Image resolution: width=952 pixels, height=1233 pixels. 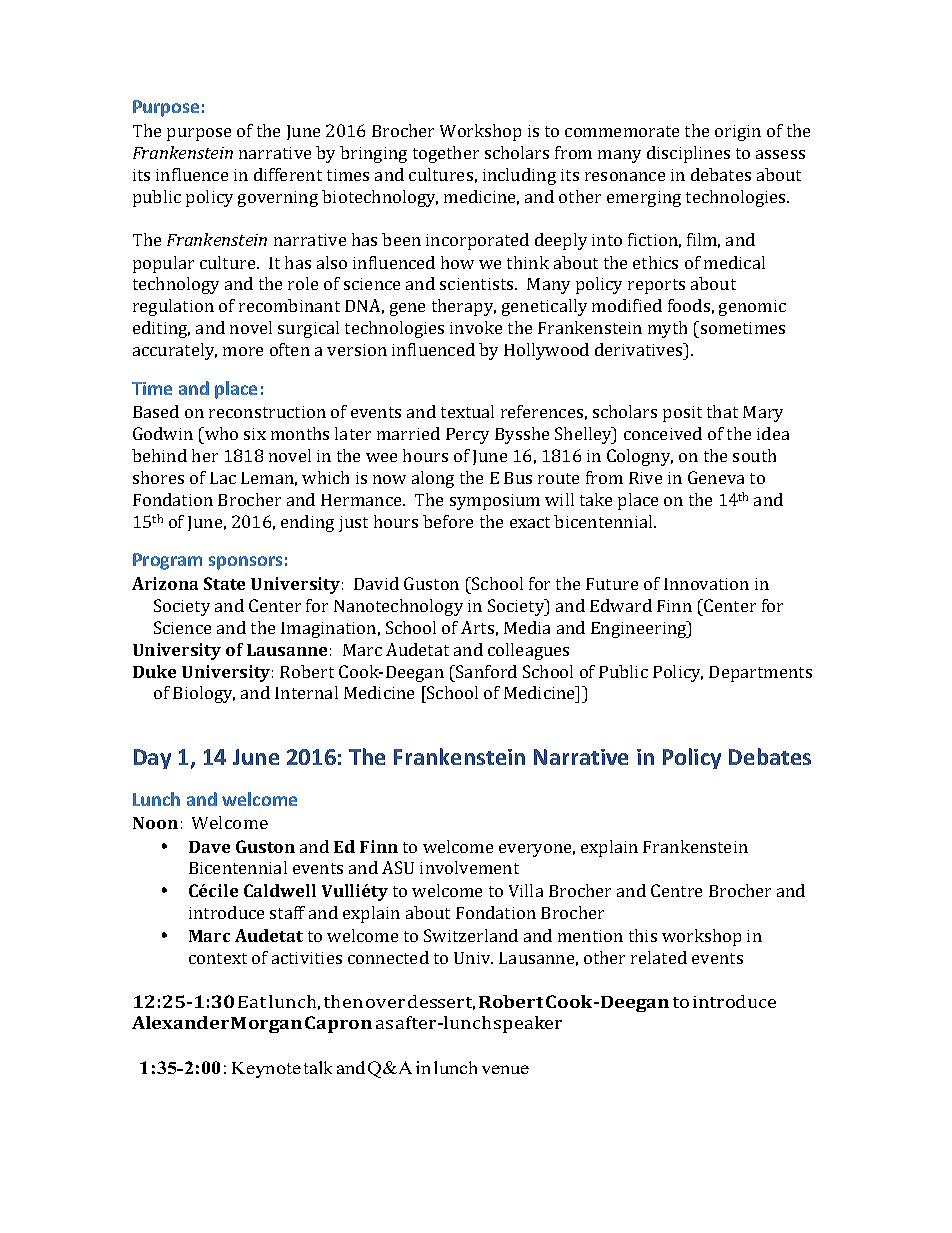 What do you see at coordinates (760, 674) in the document?
I see `Departments` at bounding box center [760, 674].
